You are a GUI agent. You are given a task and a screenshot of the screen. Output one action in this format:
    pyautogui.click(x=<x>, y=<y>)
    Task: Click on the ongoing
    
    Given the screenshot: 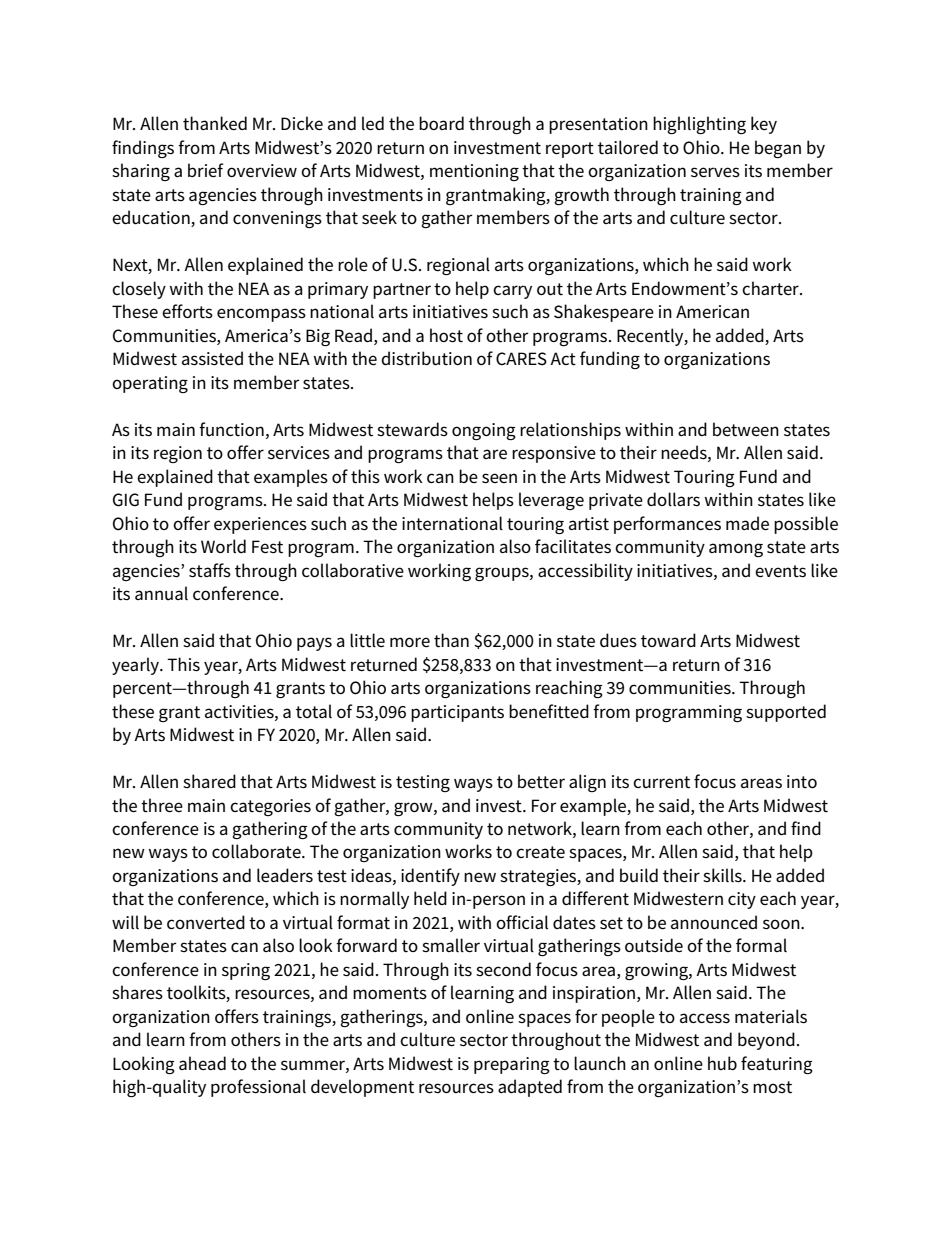 What is the action you would take?
    pyautogui.click(x=484, y=431)
